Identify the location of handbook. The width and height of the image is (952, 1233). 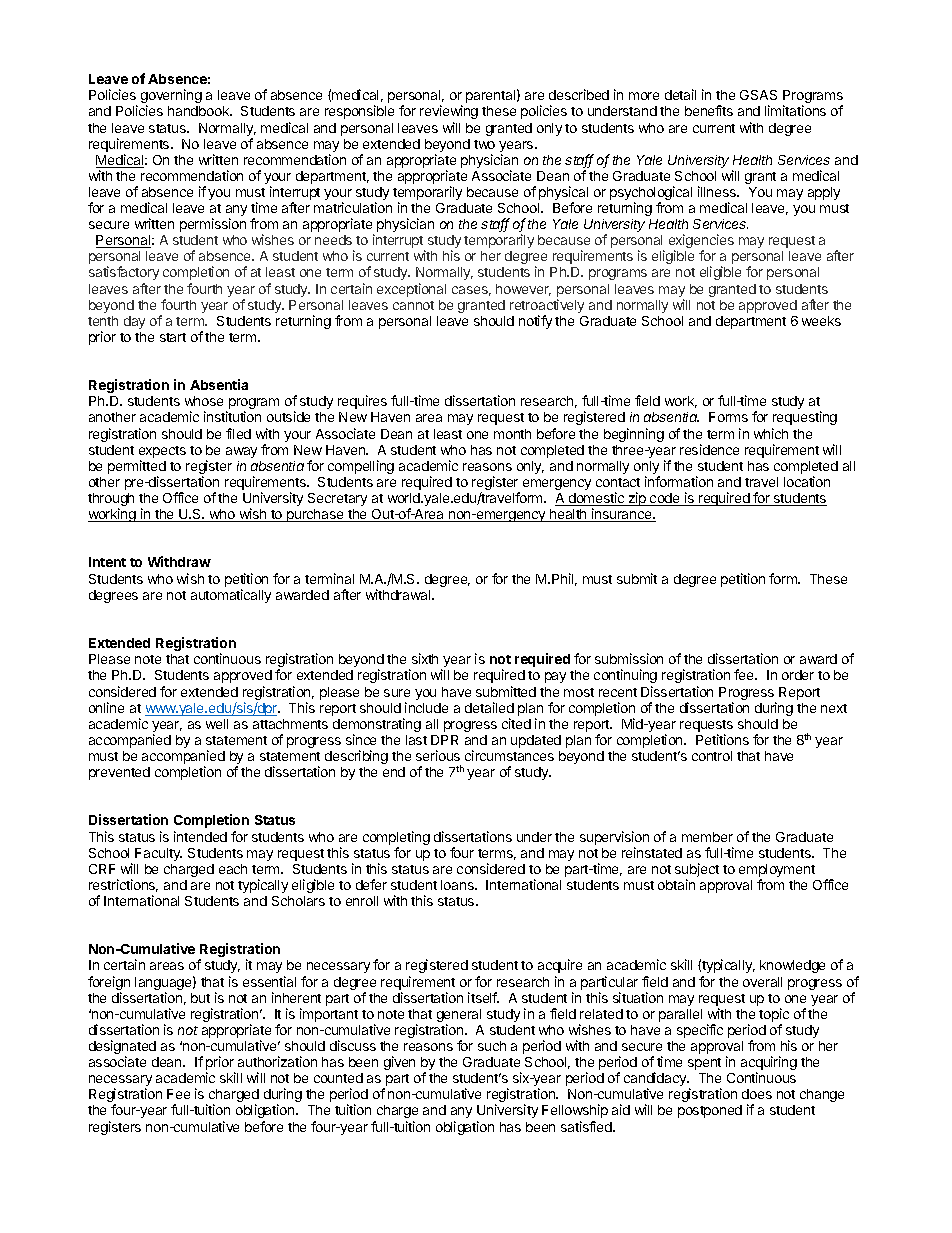
(200, 111).
